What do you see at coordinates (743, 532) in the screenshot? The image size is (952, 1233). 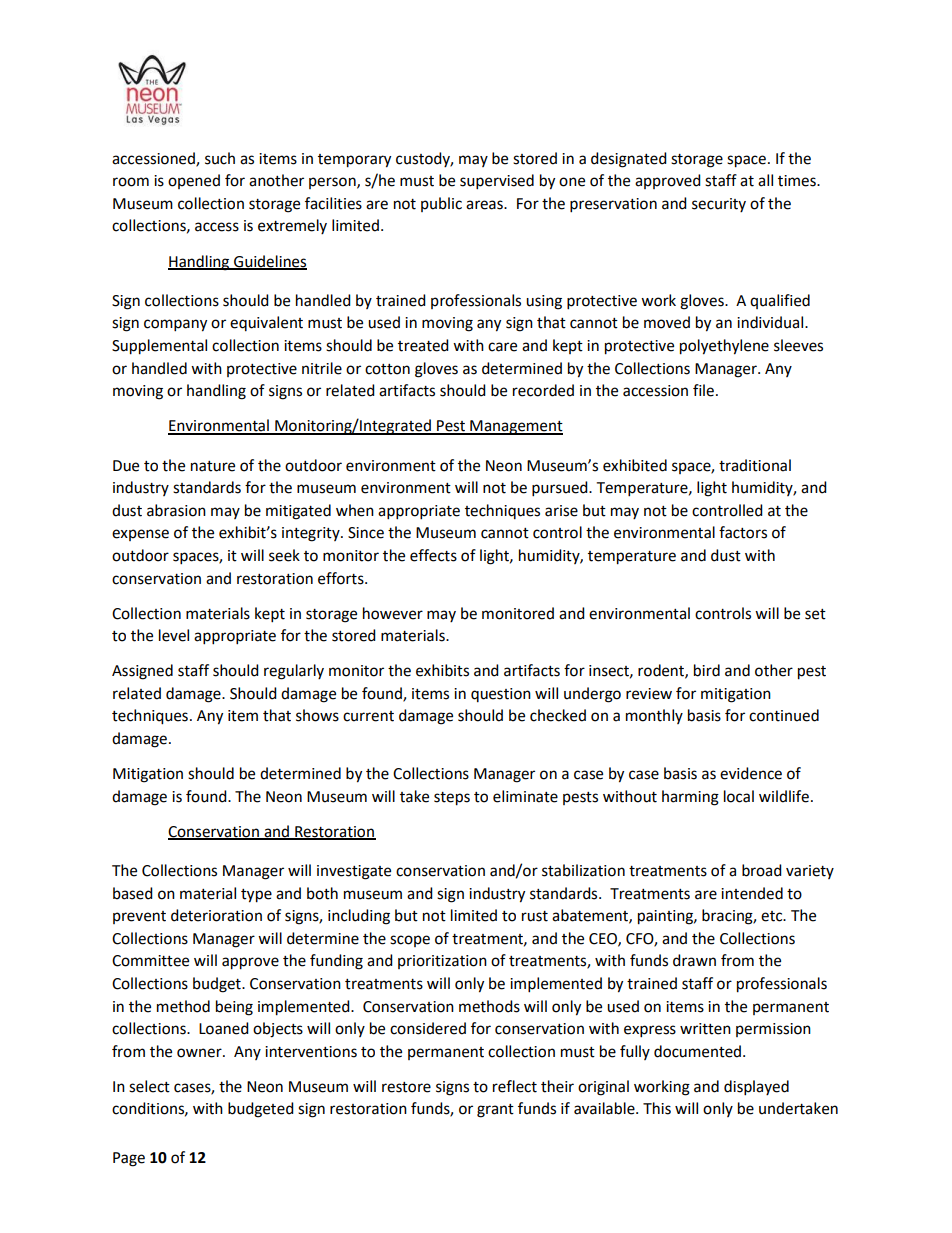 I see `factors` at bounding box center [743, 532].
